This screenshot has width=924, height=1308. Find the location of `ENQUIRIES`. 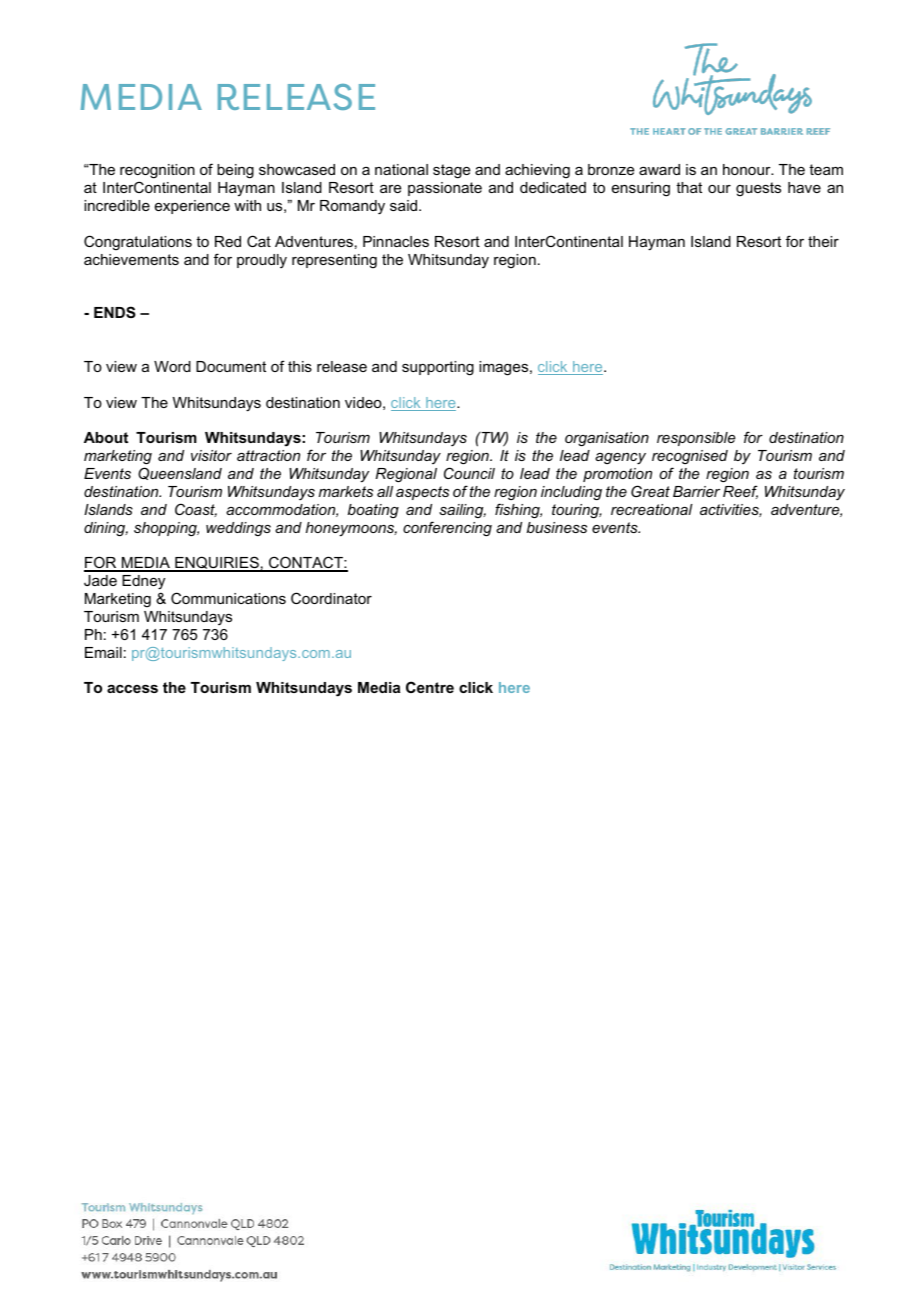

ENQUIRIES is located at coordinates (217, 564).
